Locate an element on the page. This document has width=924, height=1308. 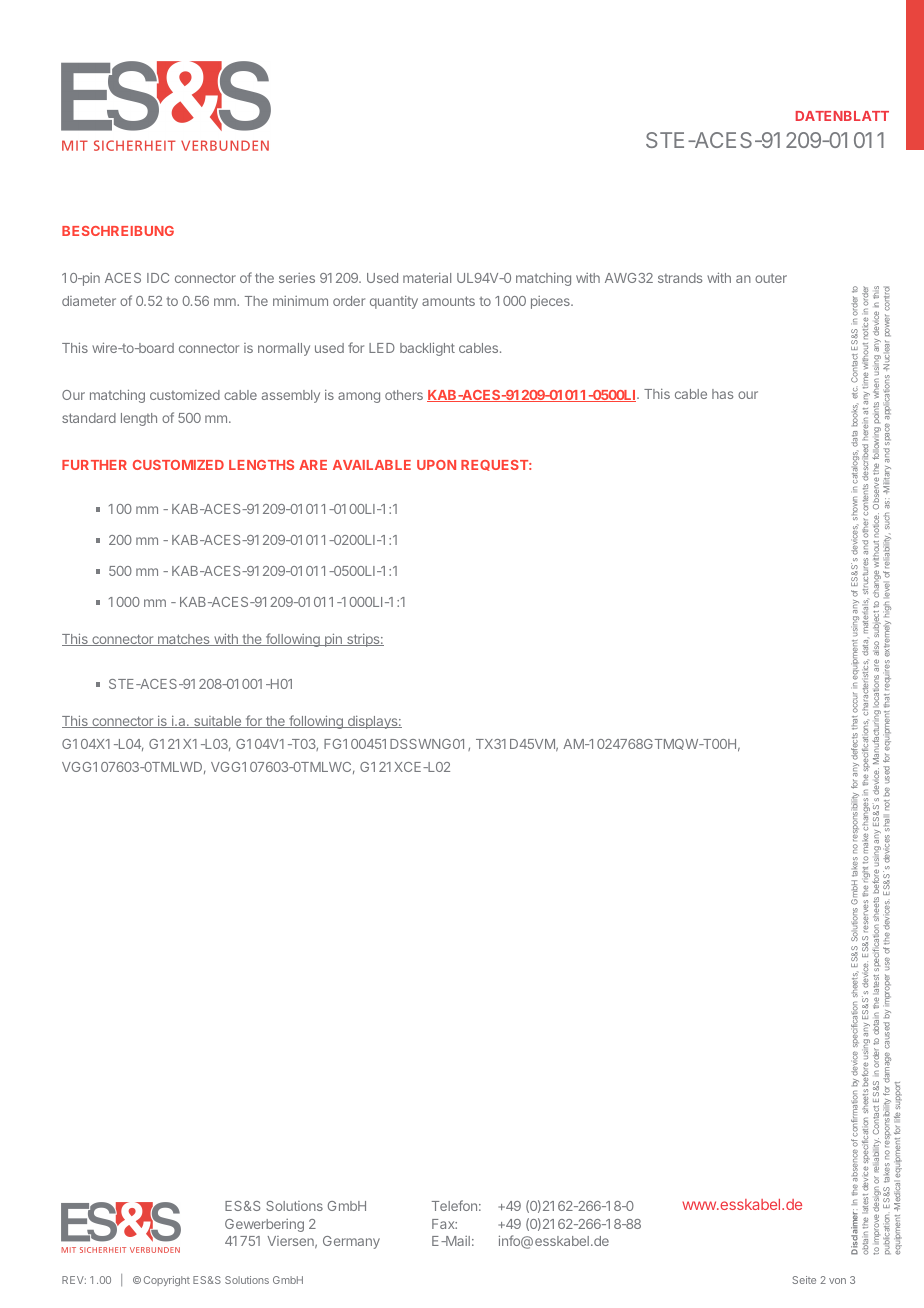
IDC is located at coordinates (158, 278).
